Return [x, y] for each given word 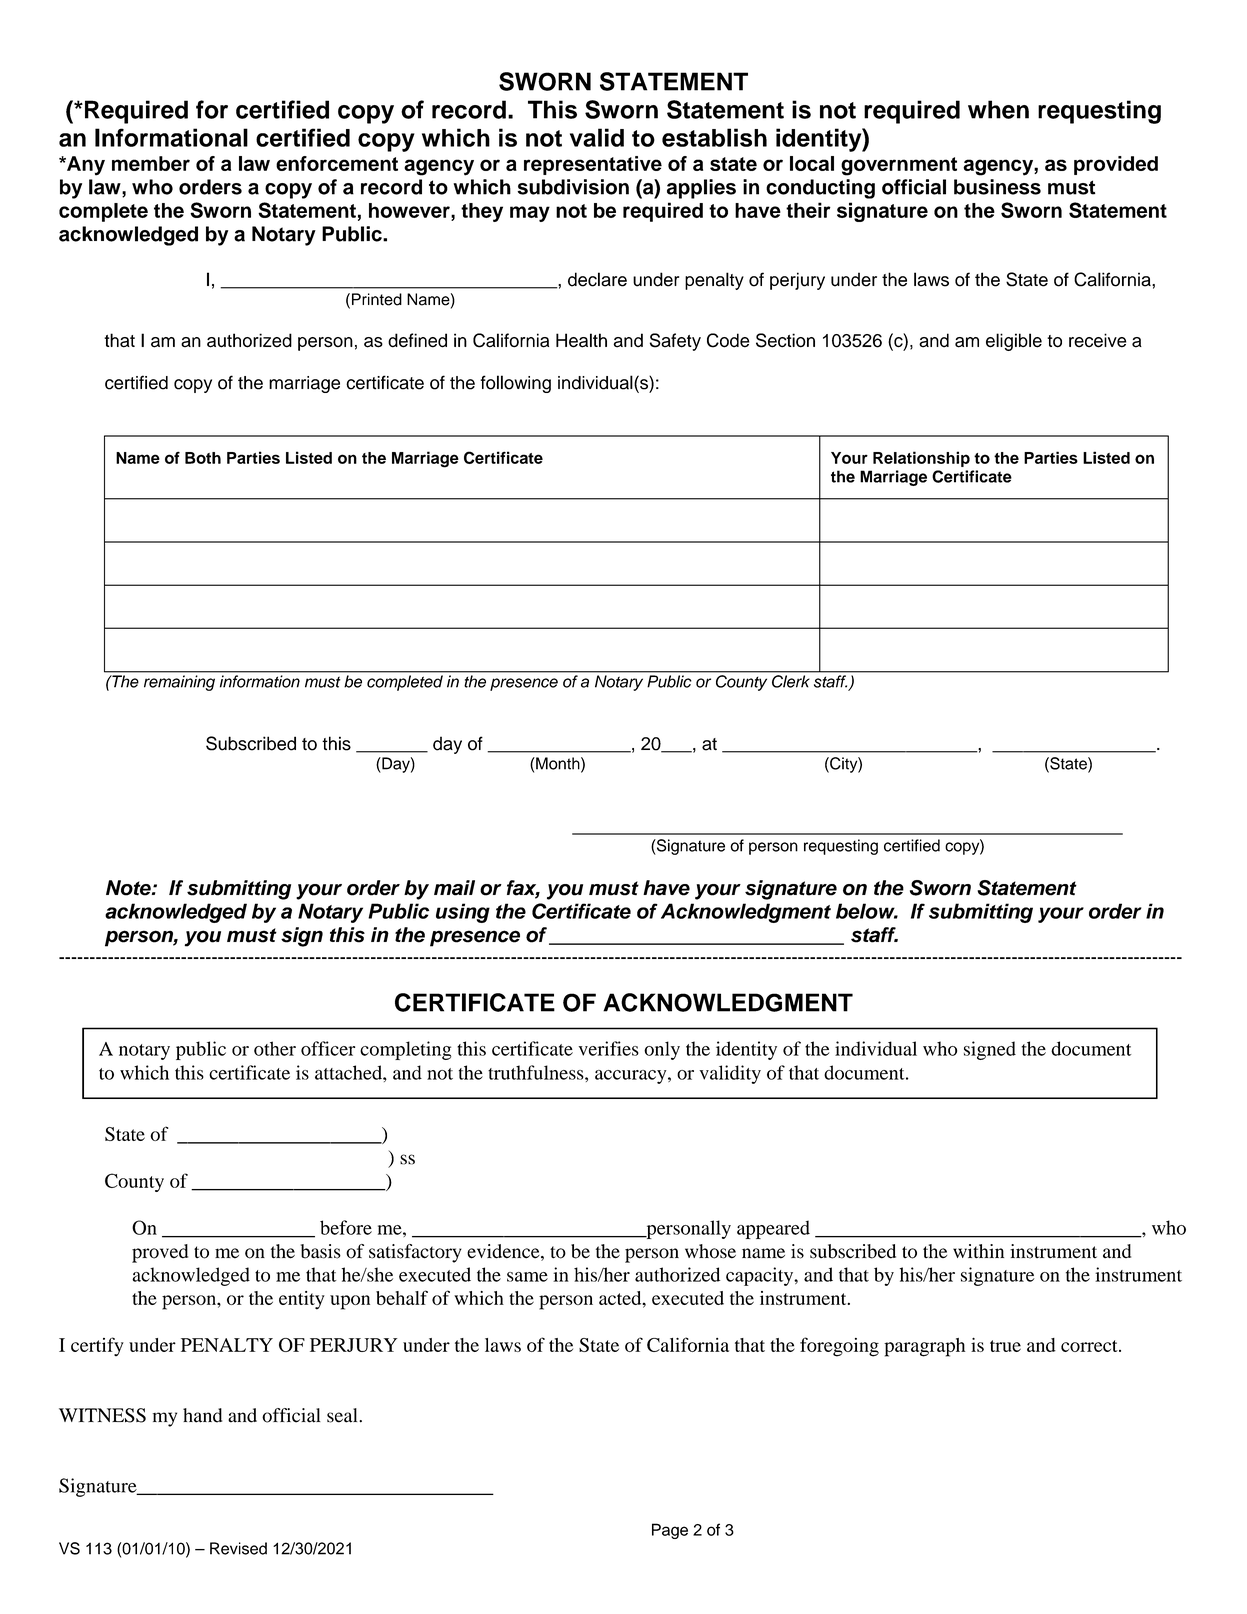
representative [593, 165]
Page [670, 1531]
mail [454, 888]
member [151, 163]
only [662, 1050]
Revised [238, 1548]
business [997, 187]
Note [129, 888]
